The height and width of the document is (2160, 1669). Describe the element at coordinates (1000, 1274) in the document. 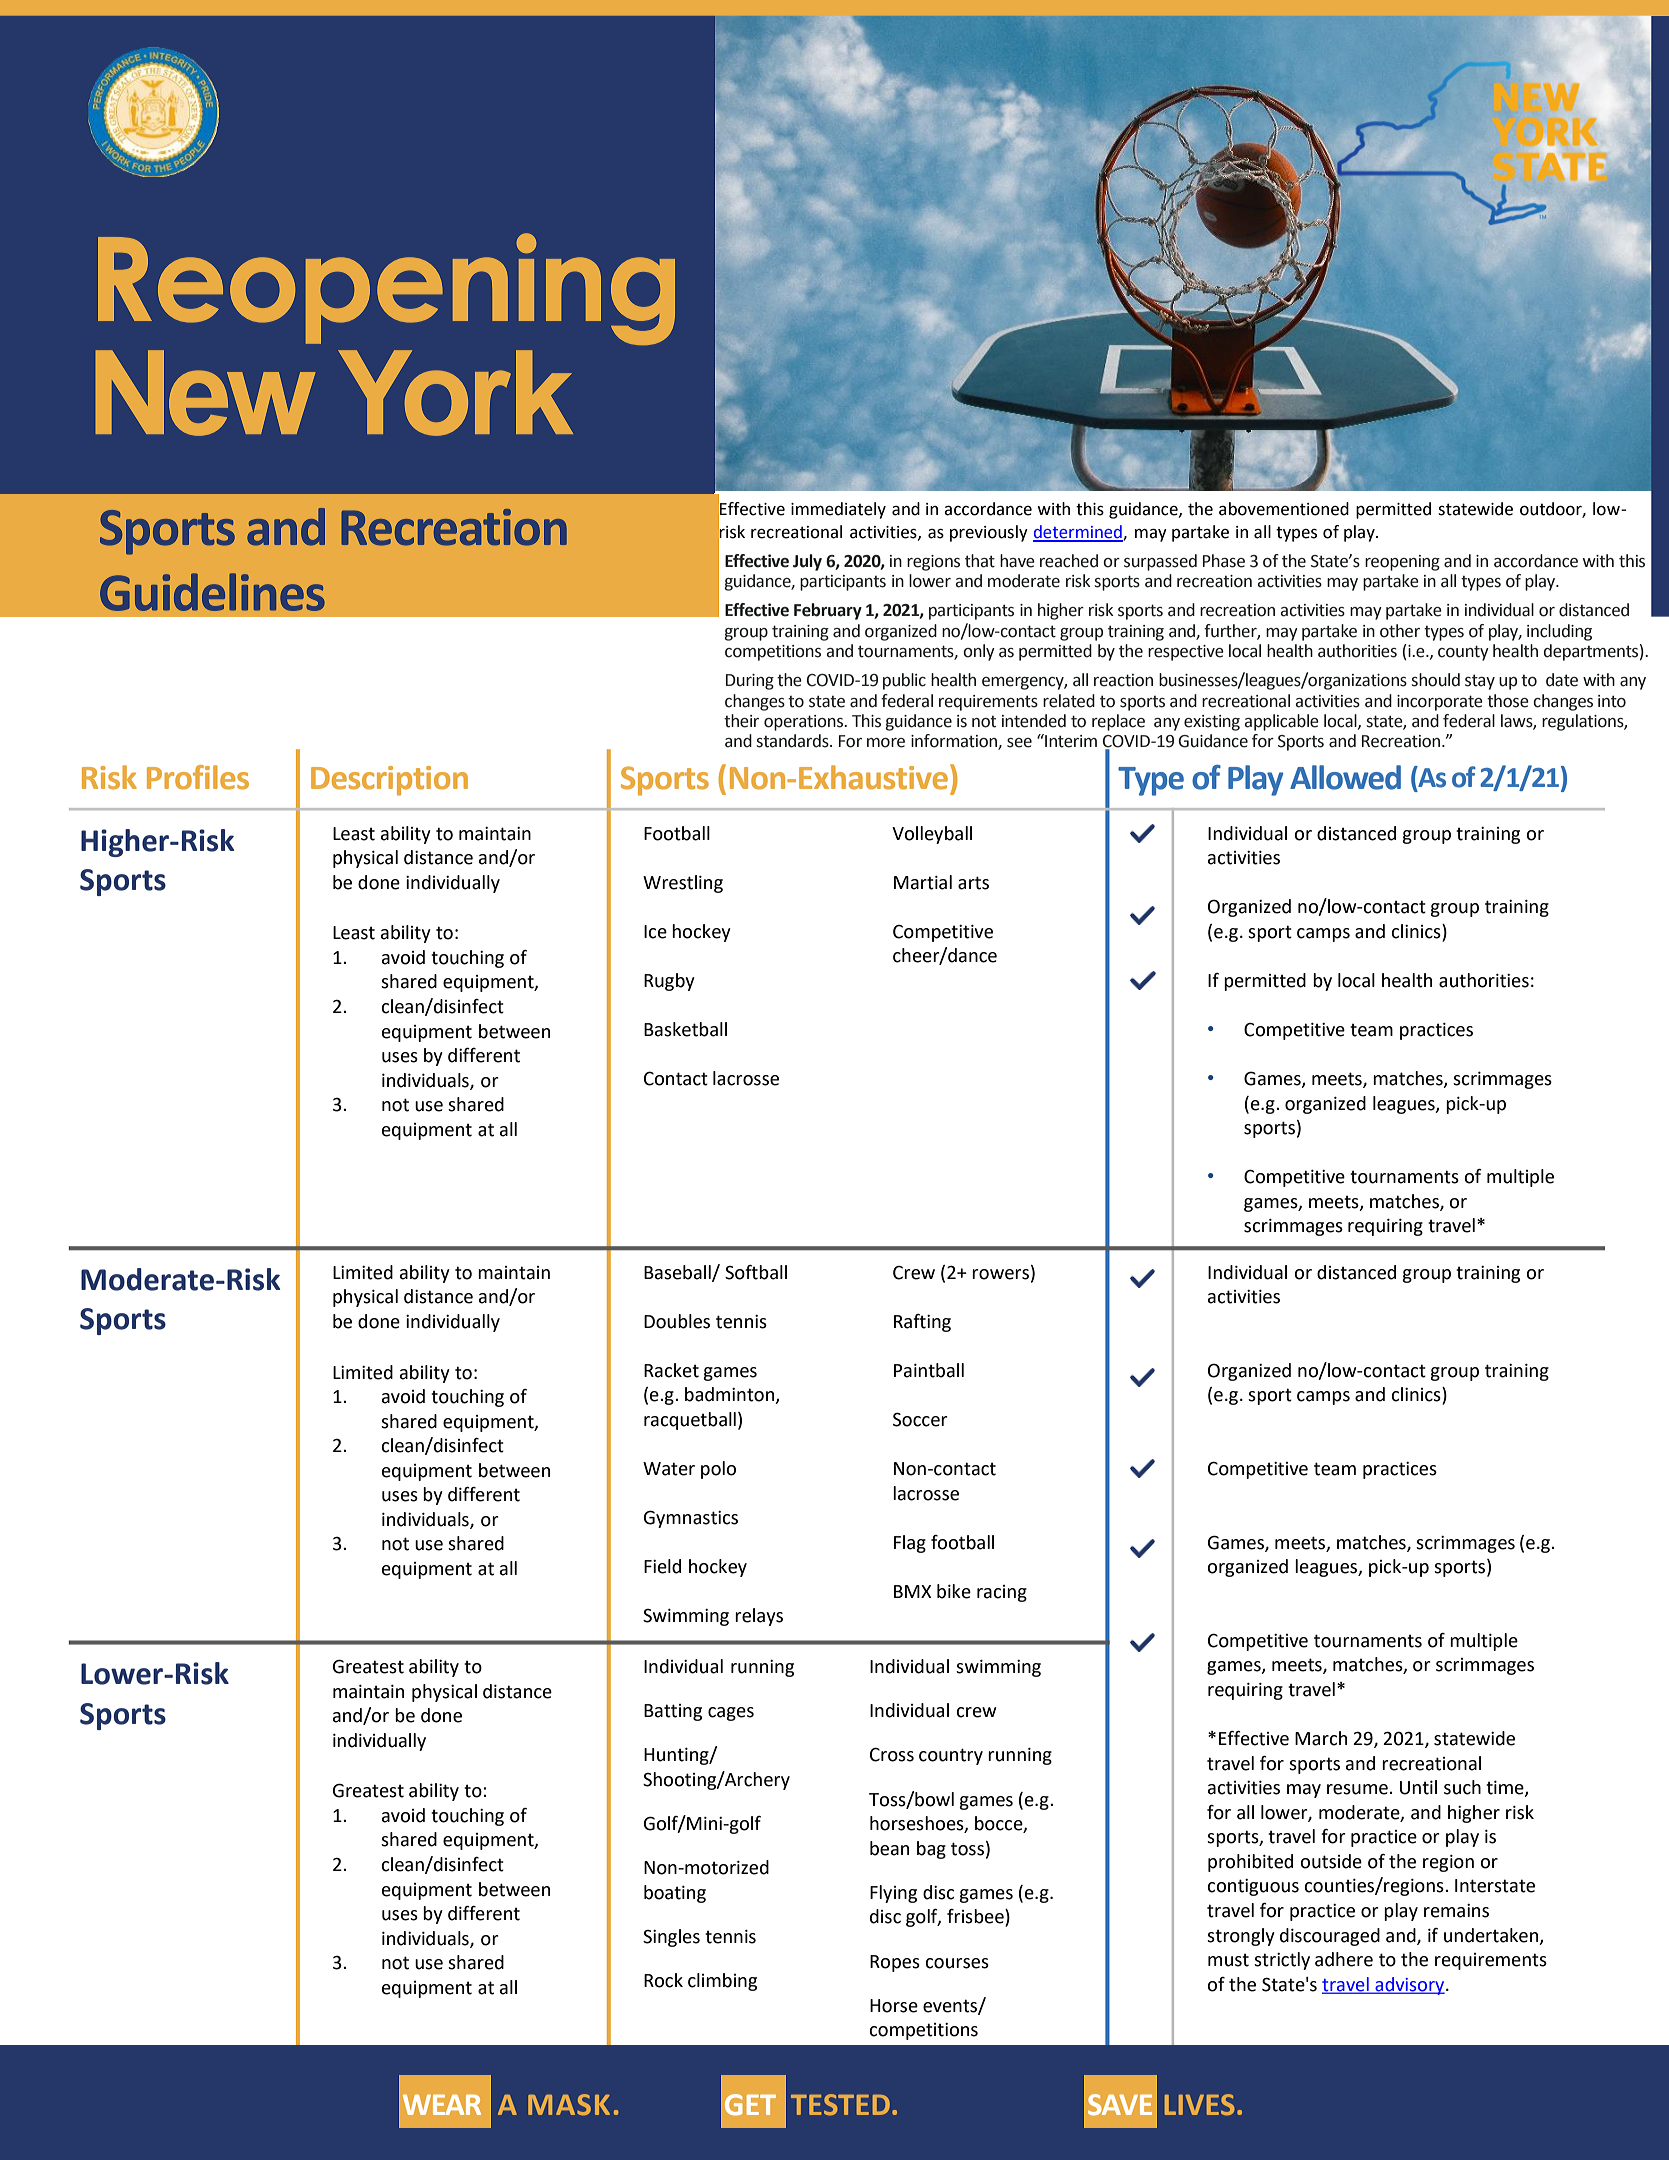

I see `rowers` at that location.
